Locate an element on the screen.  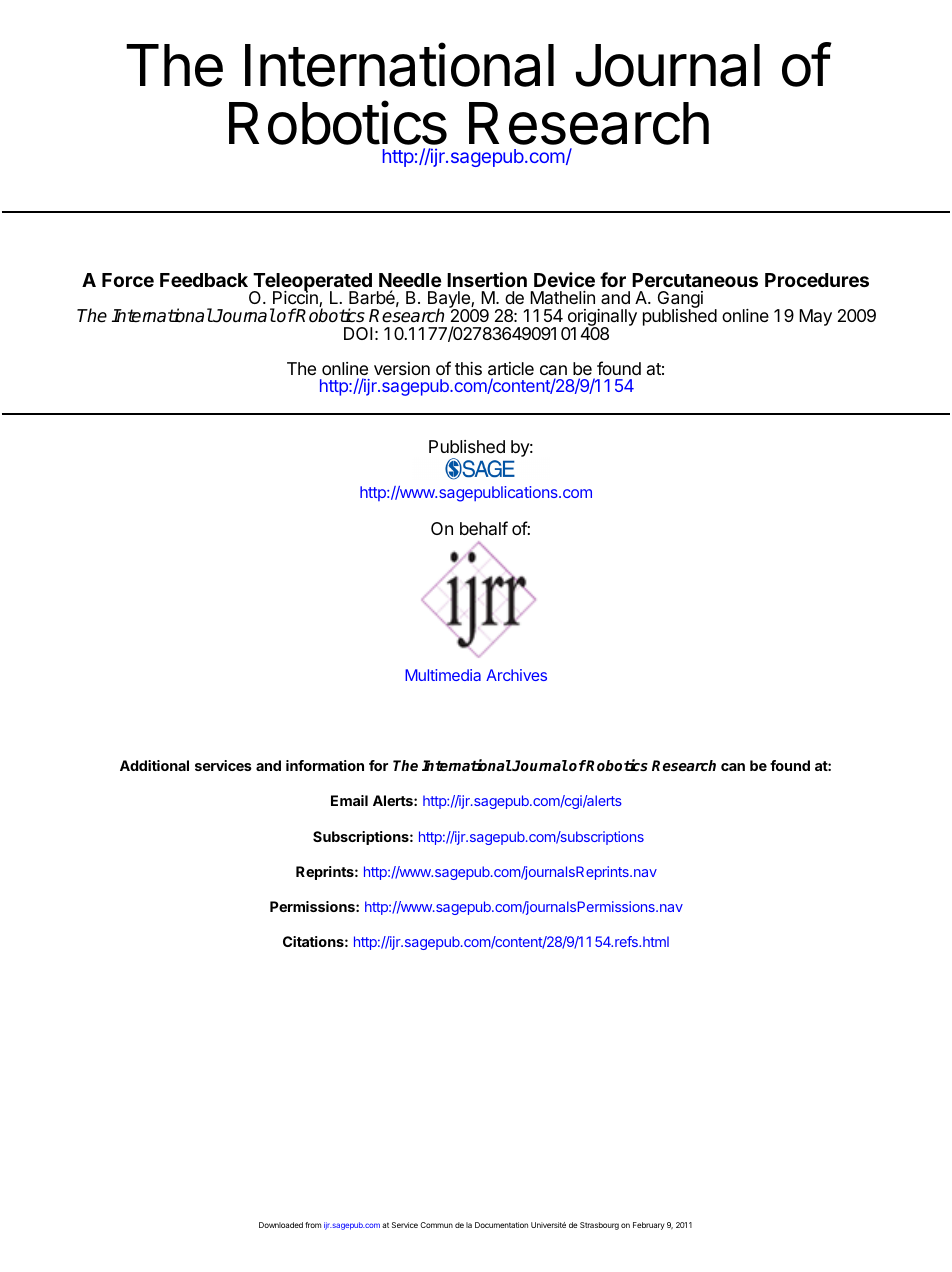
Documentation is located at coordinates (501, 1225).
